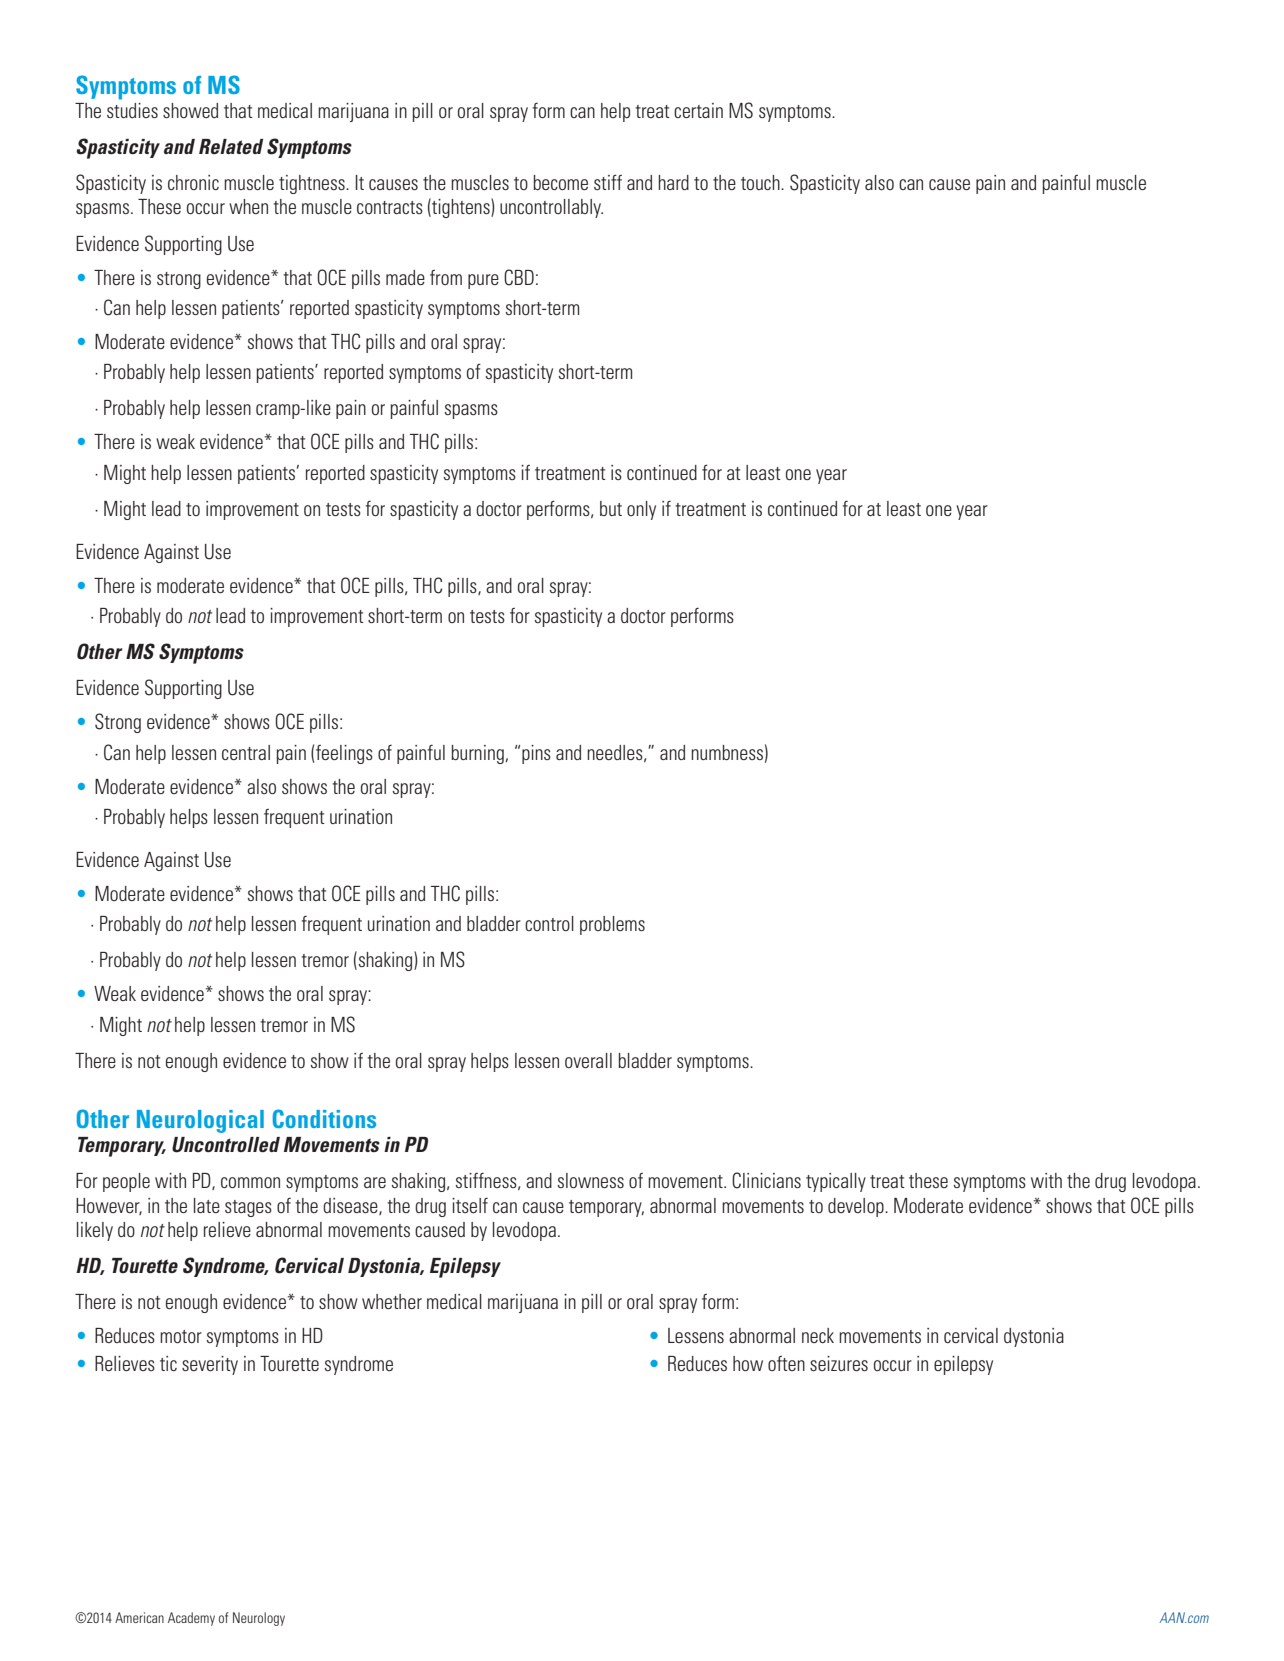 The height and width of the page is (1661, 1284). I want to click on itself, so click(470, 1205).
